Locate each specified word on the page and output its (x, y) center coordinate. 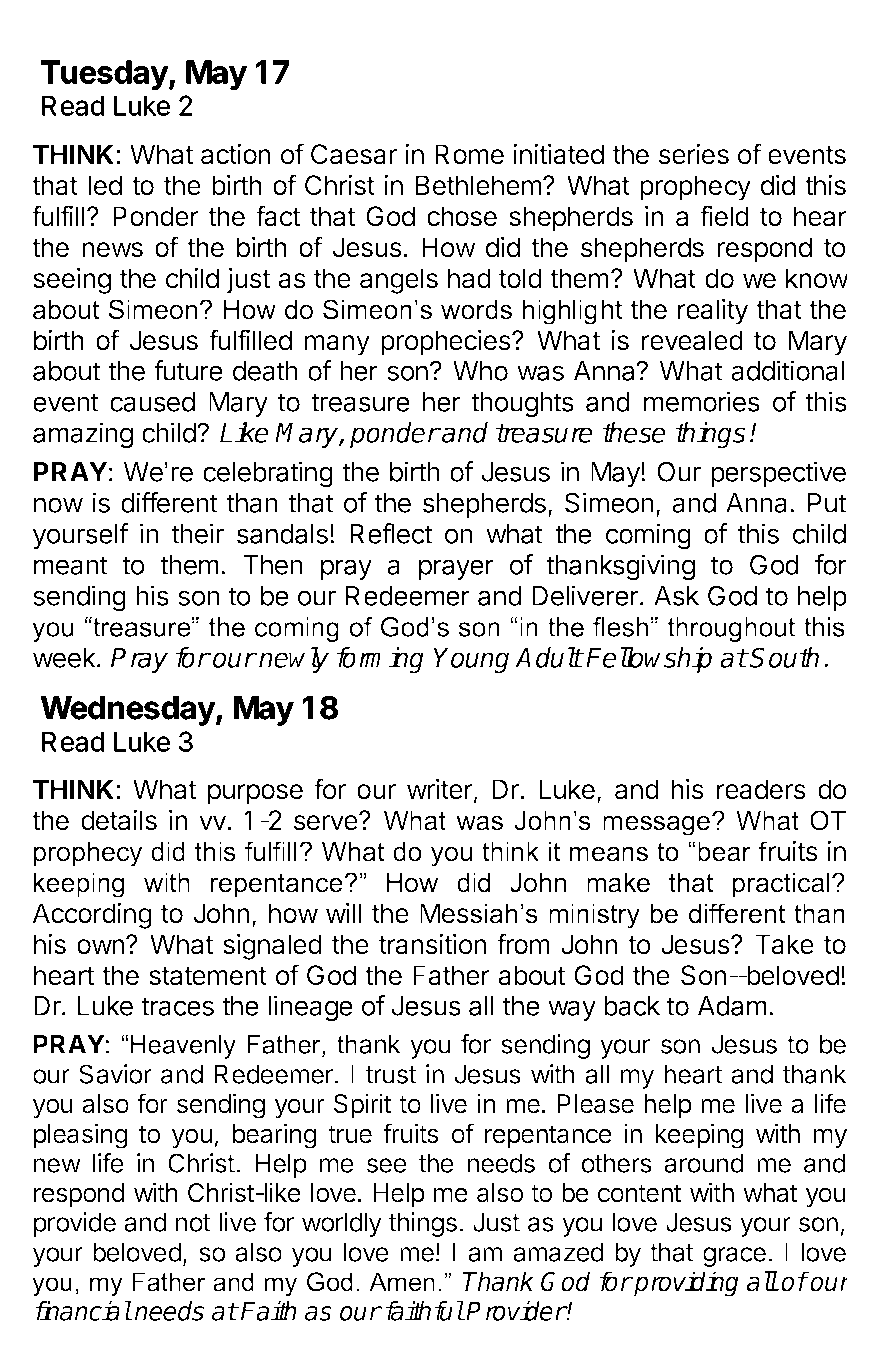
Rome (469, 154)
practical (781, 885)
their (198, 533)
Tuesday (105, 75)
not (193, 1223)
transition (433, 944)
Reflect (391, 533)
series (694, 154)
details (119, 820)
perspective (778, 474)
